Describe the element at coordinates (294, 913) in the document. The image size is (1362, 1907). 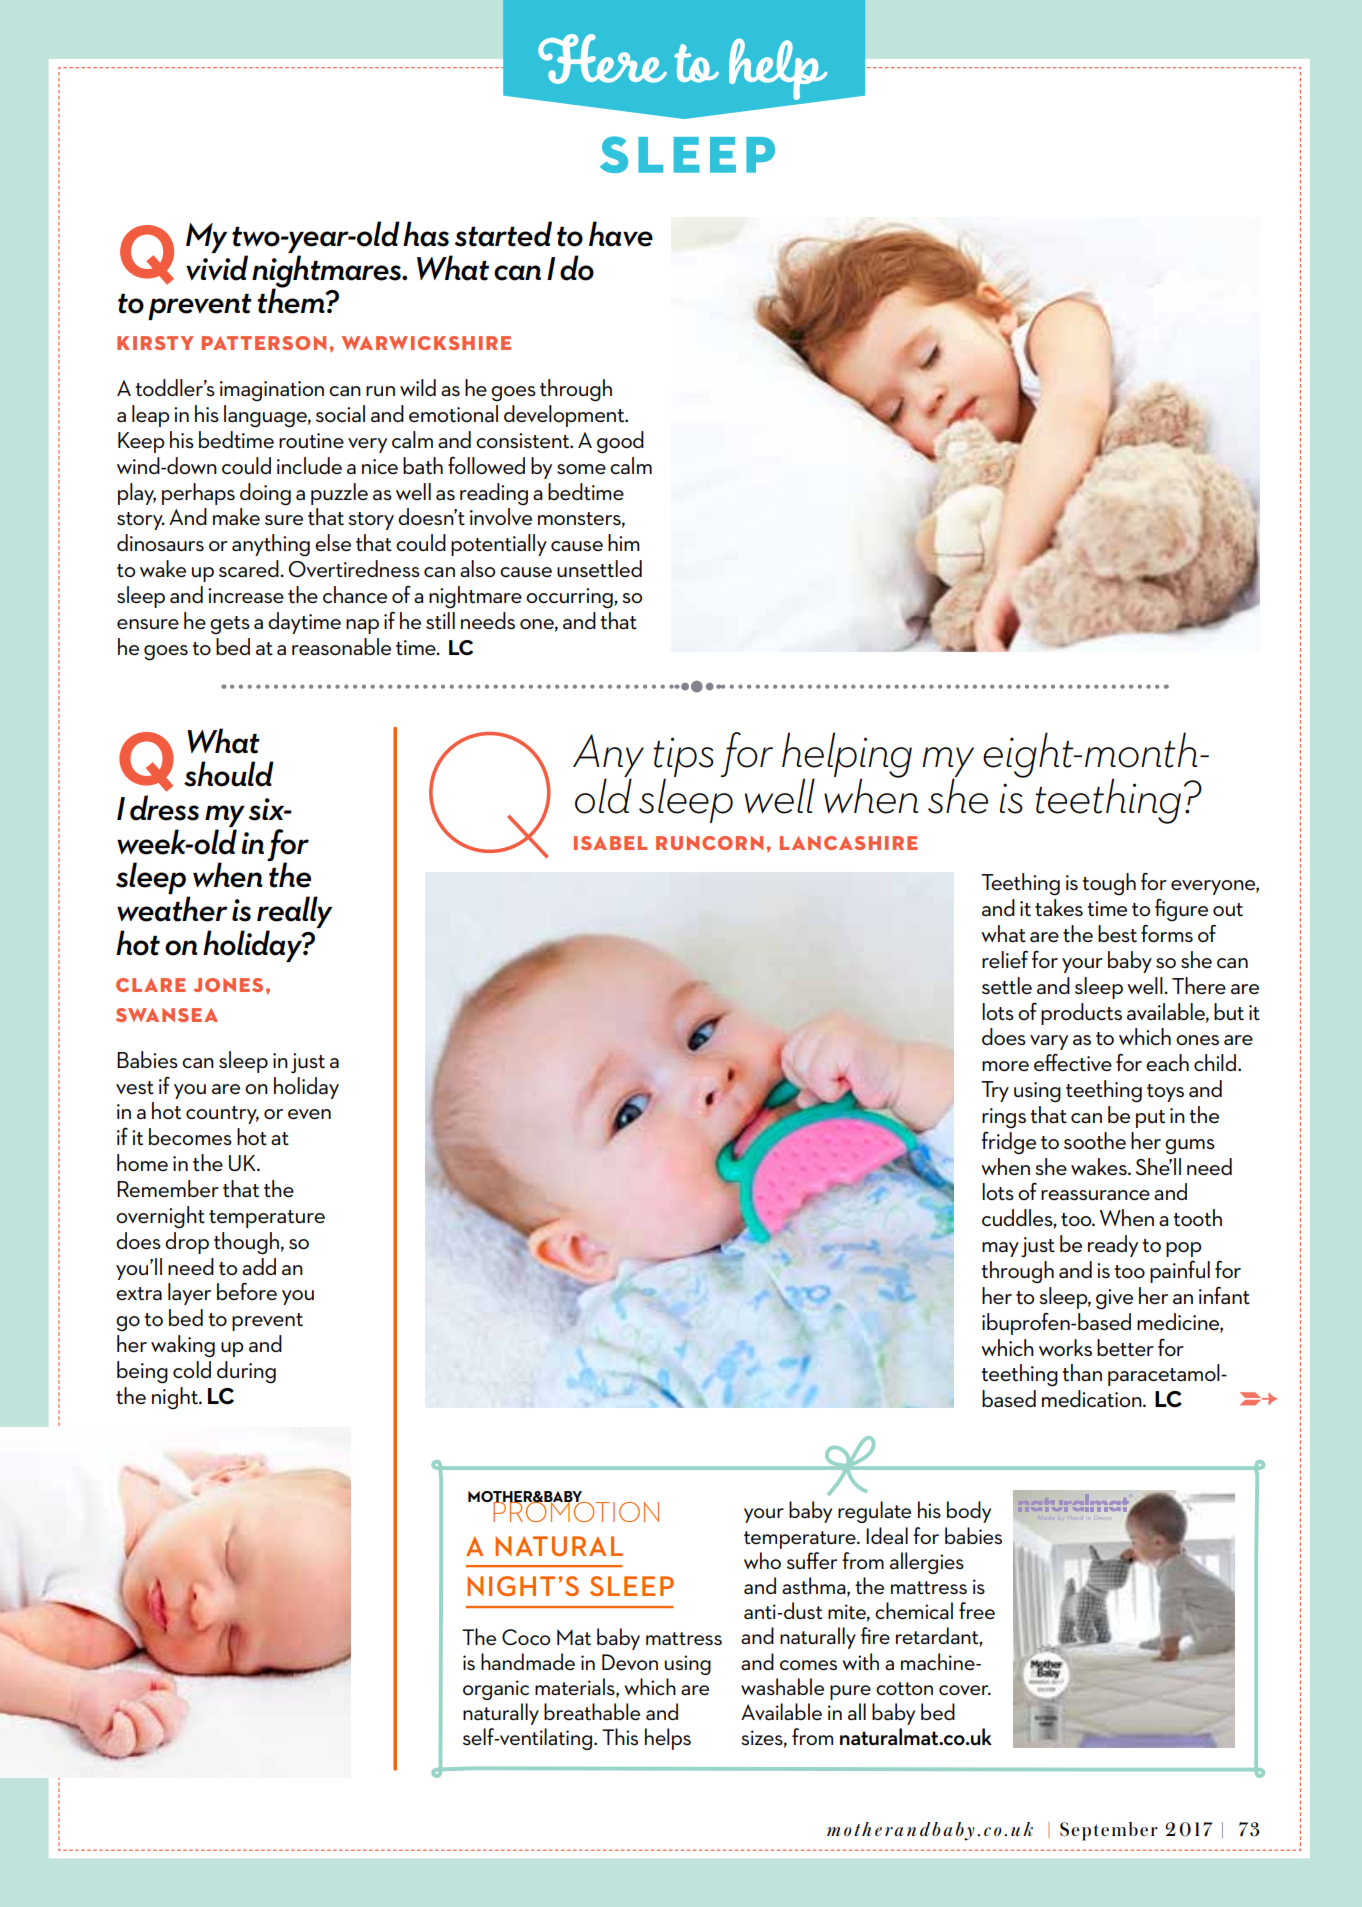
I see `really` at that location.
